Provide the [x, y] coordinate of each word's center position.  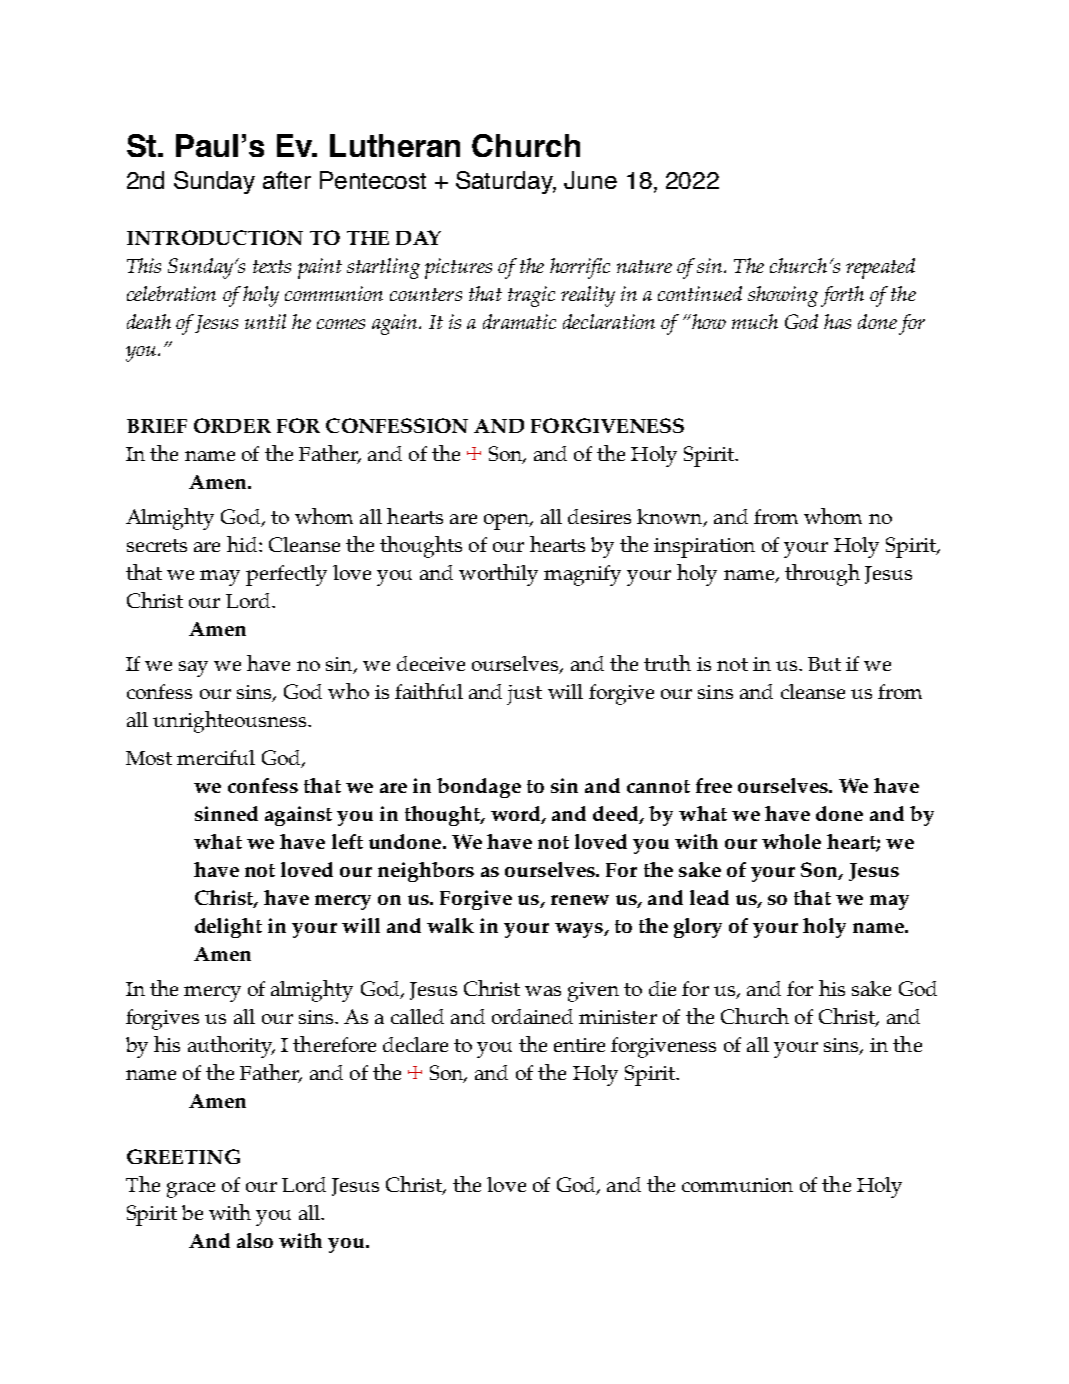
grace [191, 1190]
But [824, 664]
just [524, 695]
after [287, 180]
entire [579, 1045]
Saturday [506, 182]
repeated [880, 268]
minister [618, 1017]
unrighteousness [229, 722]
